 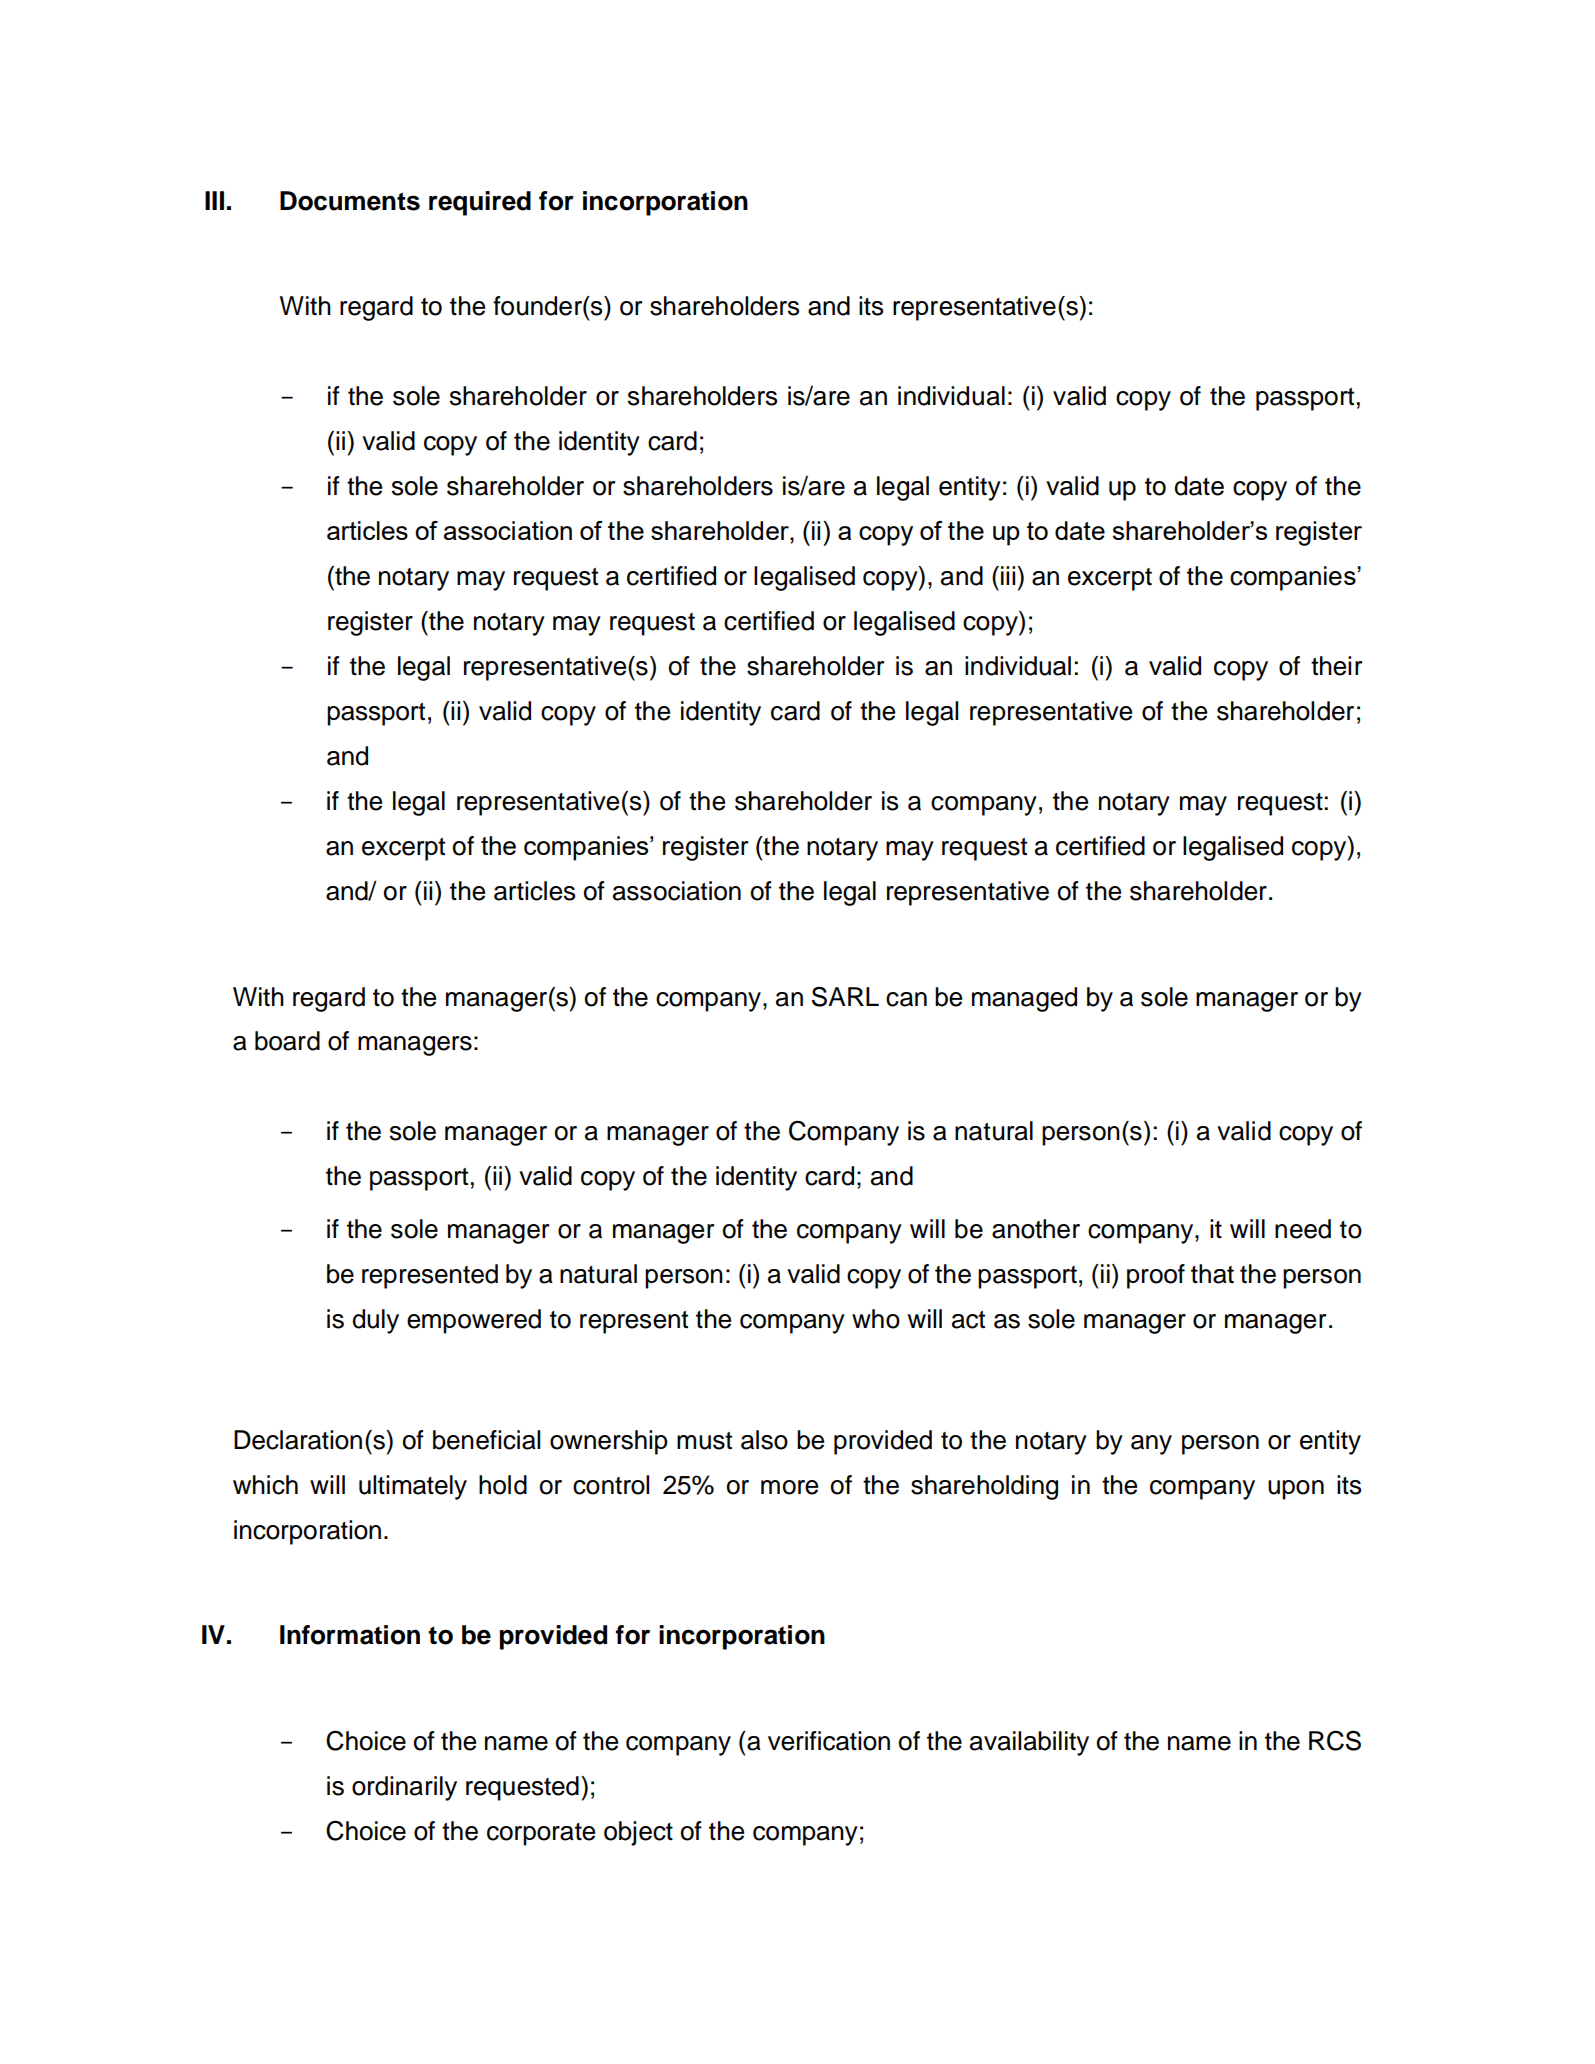 I want to click on required, so click(x=480, y=203).
